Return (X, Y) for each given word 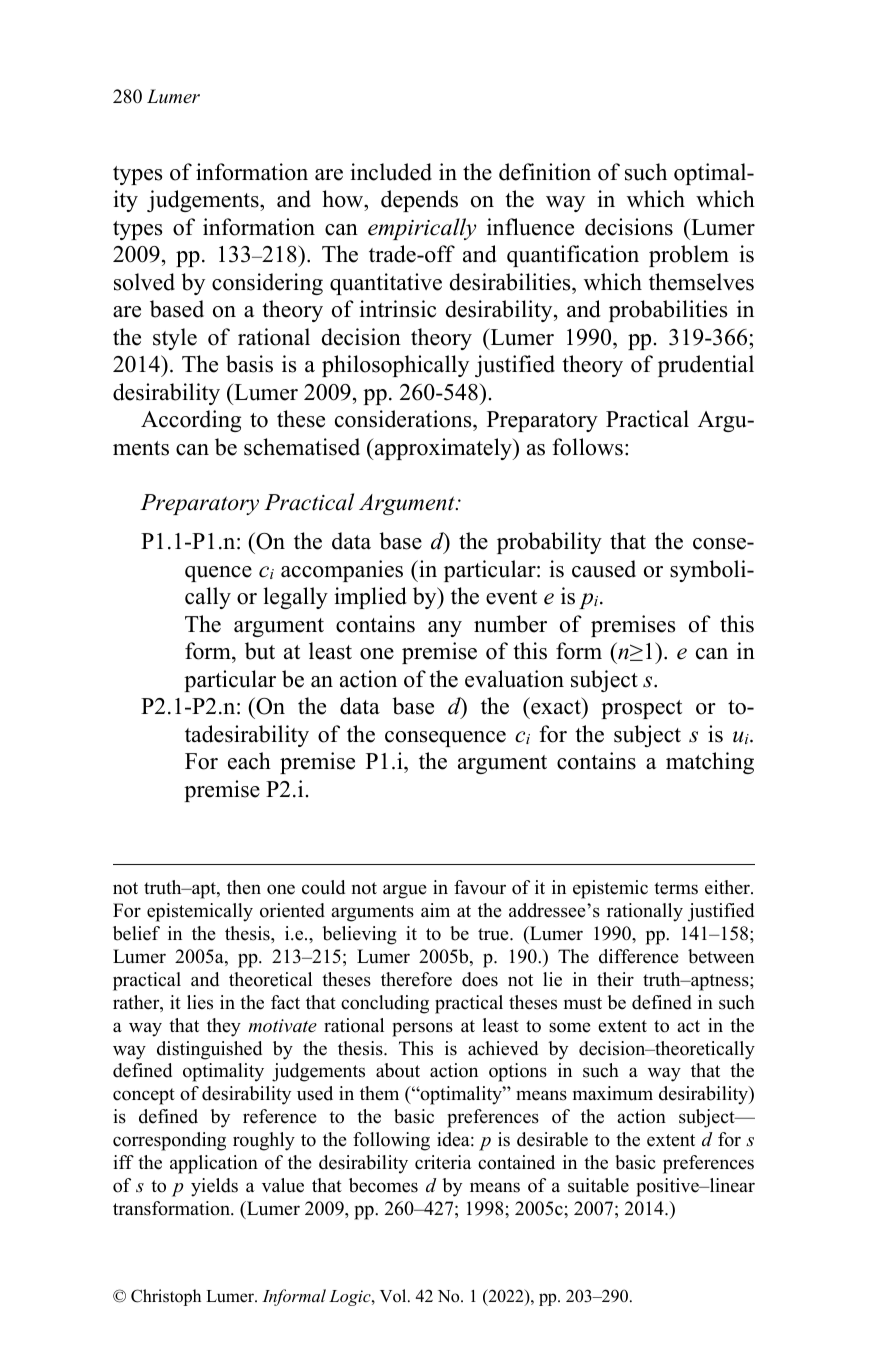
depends (419, 201)
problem (689, 256)
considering (267, 284)
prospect (641, 709)
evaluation (514, 679)
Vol (394, 1296)
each (249, 761)
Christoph (166, 1297)
